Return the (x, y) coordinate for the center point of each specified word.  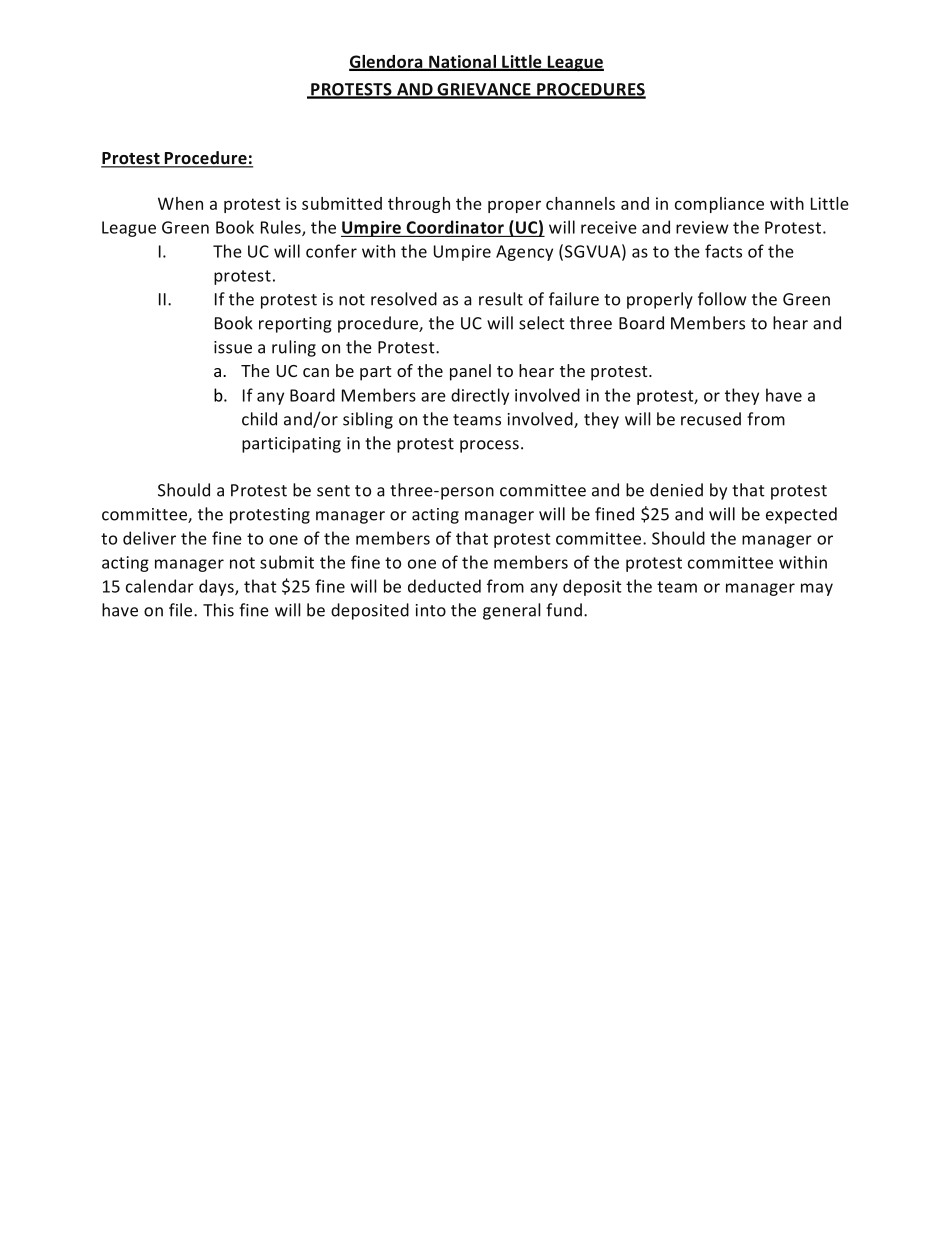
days (217, 587)
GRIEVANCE (484, 90)
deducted (444, 586)
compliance (719, 205)
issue (233, 347)
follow (722, 299)
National (463, 62)
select (542, 323)
